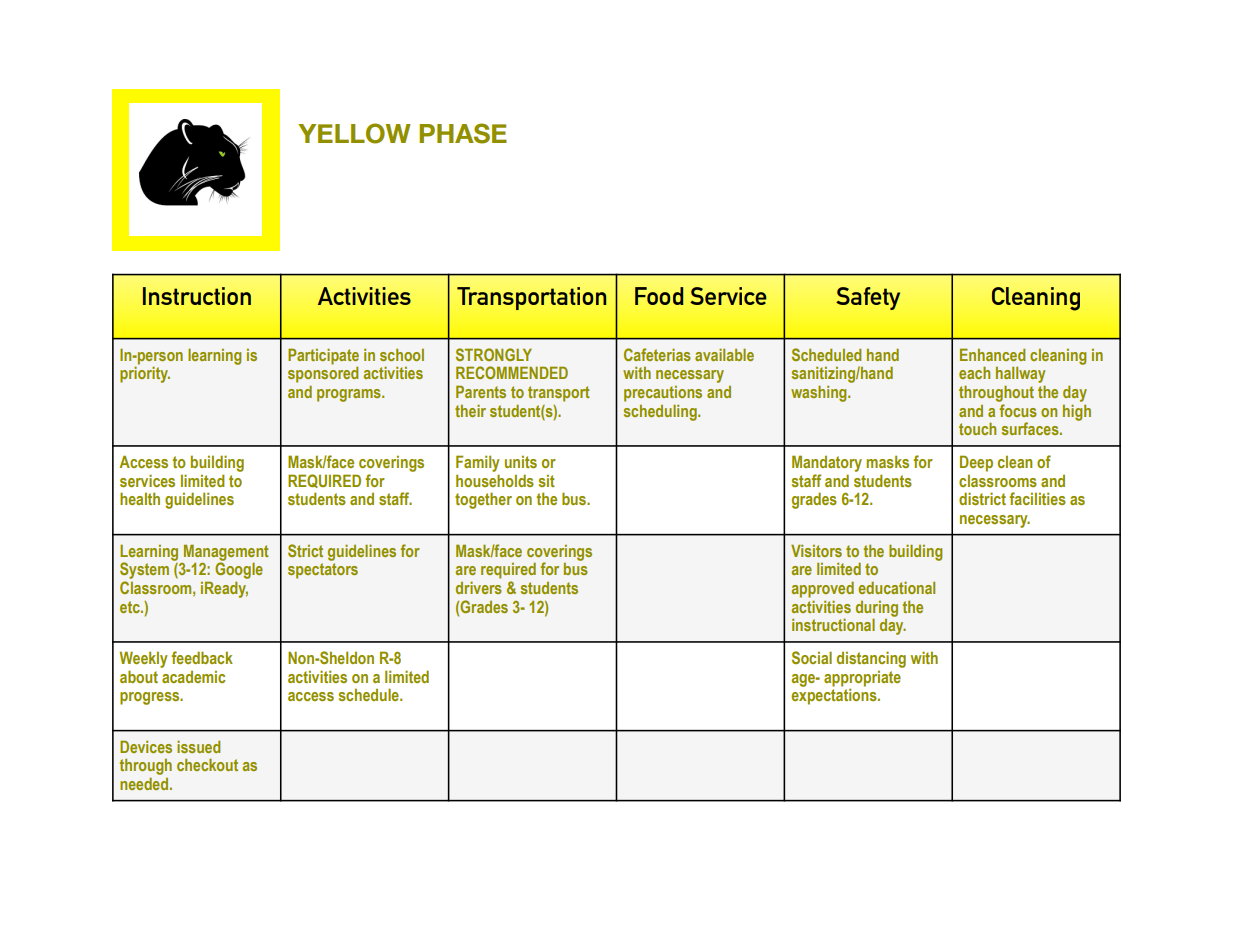 This screenshot has width=1233, height=952. Describe the element at coordinates (835, 696) in the screenshot. I see `expectations` at that location.
